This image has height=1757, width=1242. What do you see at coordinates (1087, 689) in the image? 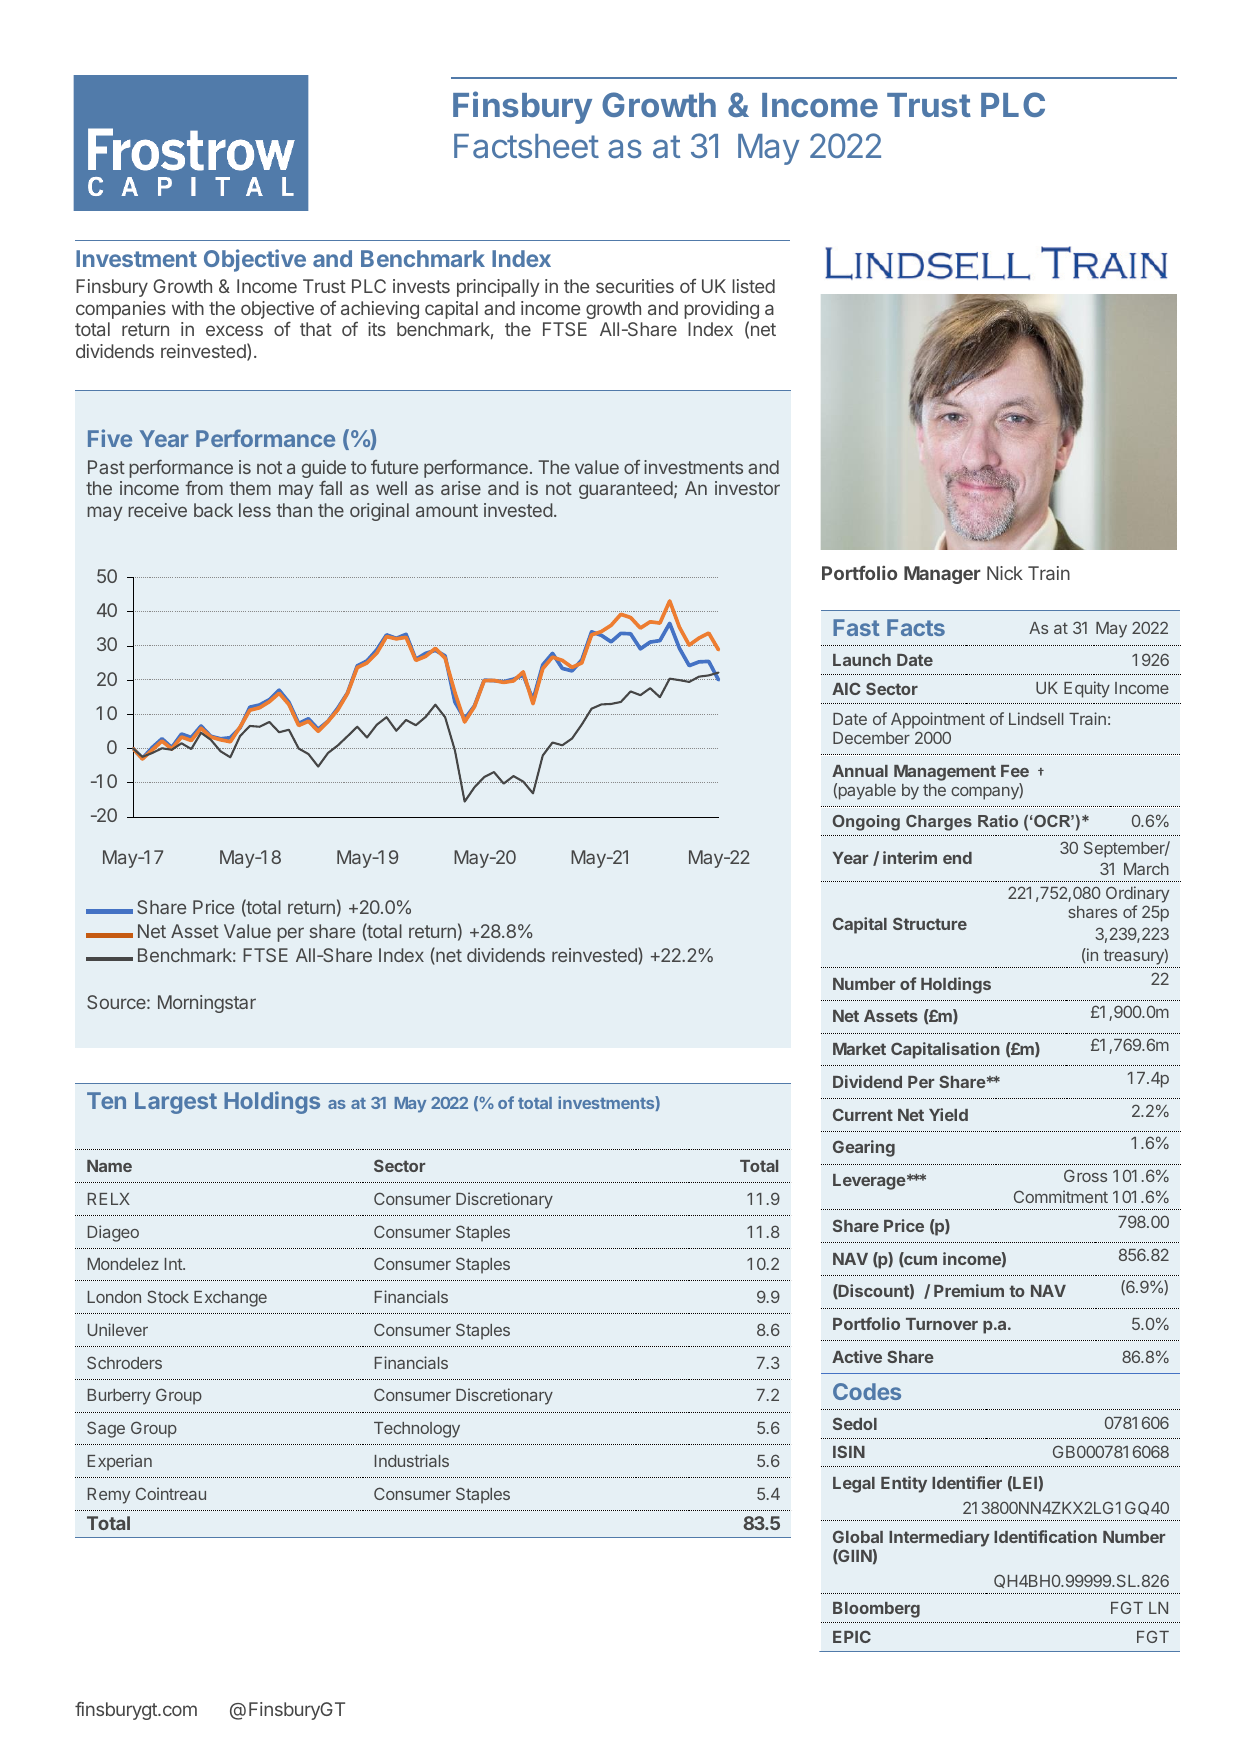
I see `Equity` at bounding box center [1087, 689].
